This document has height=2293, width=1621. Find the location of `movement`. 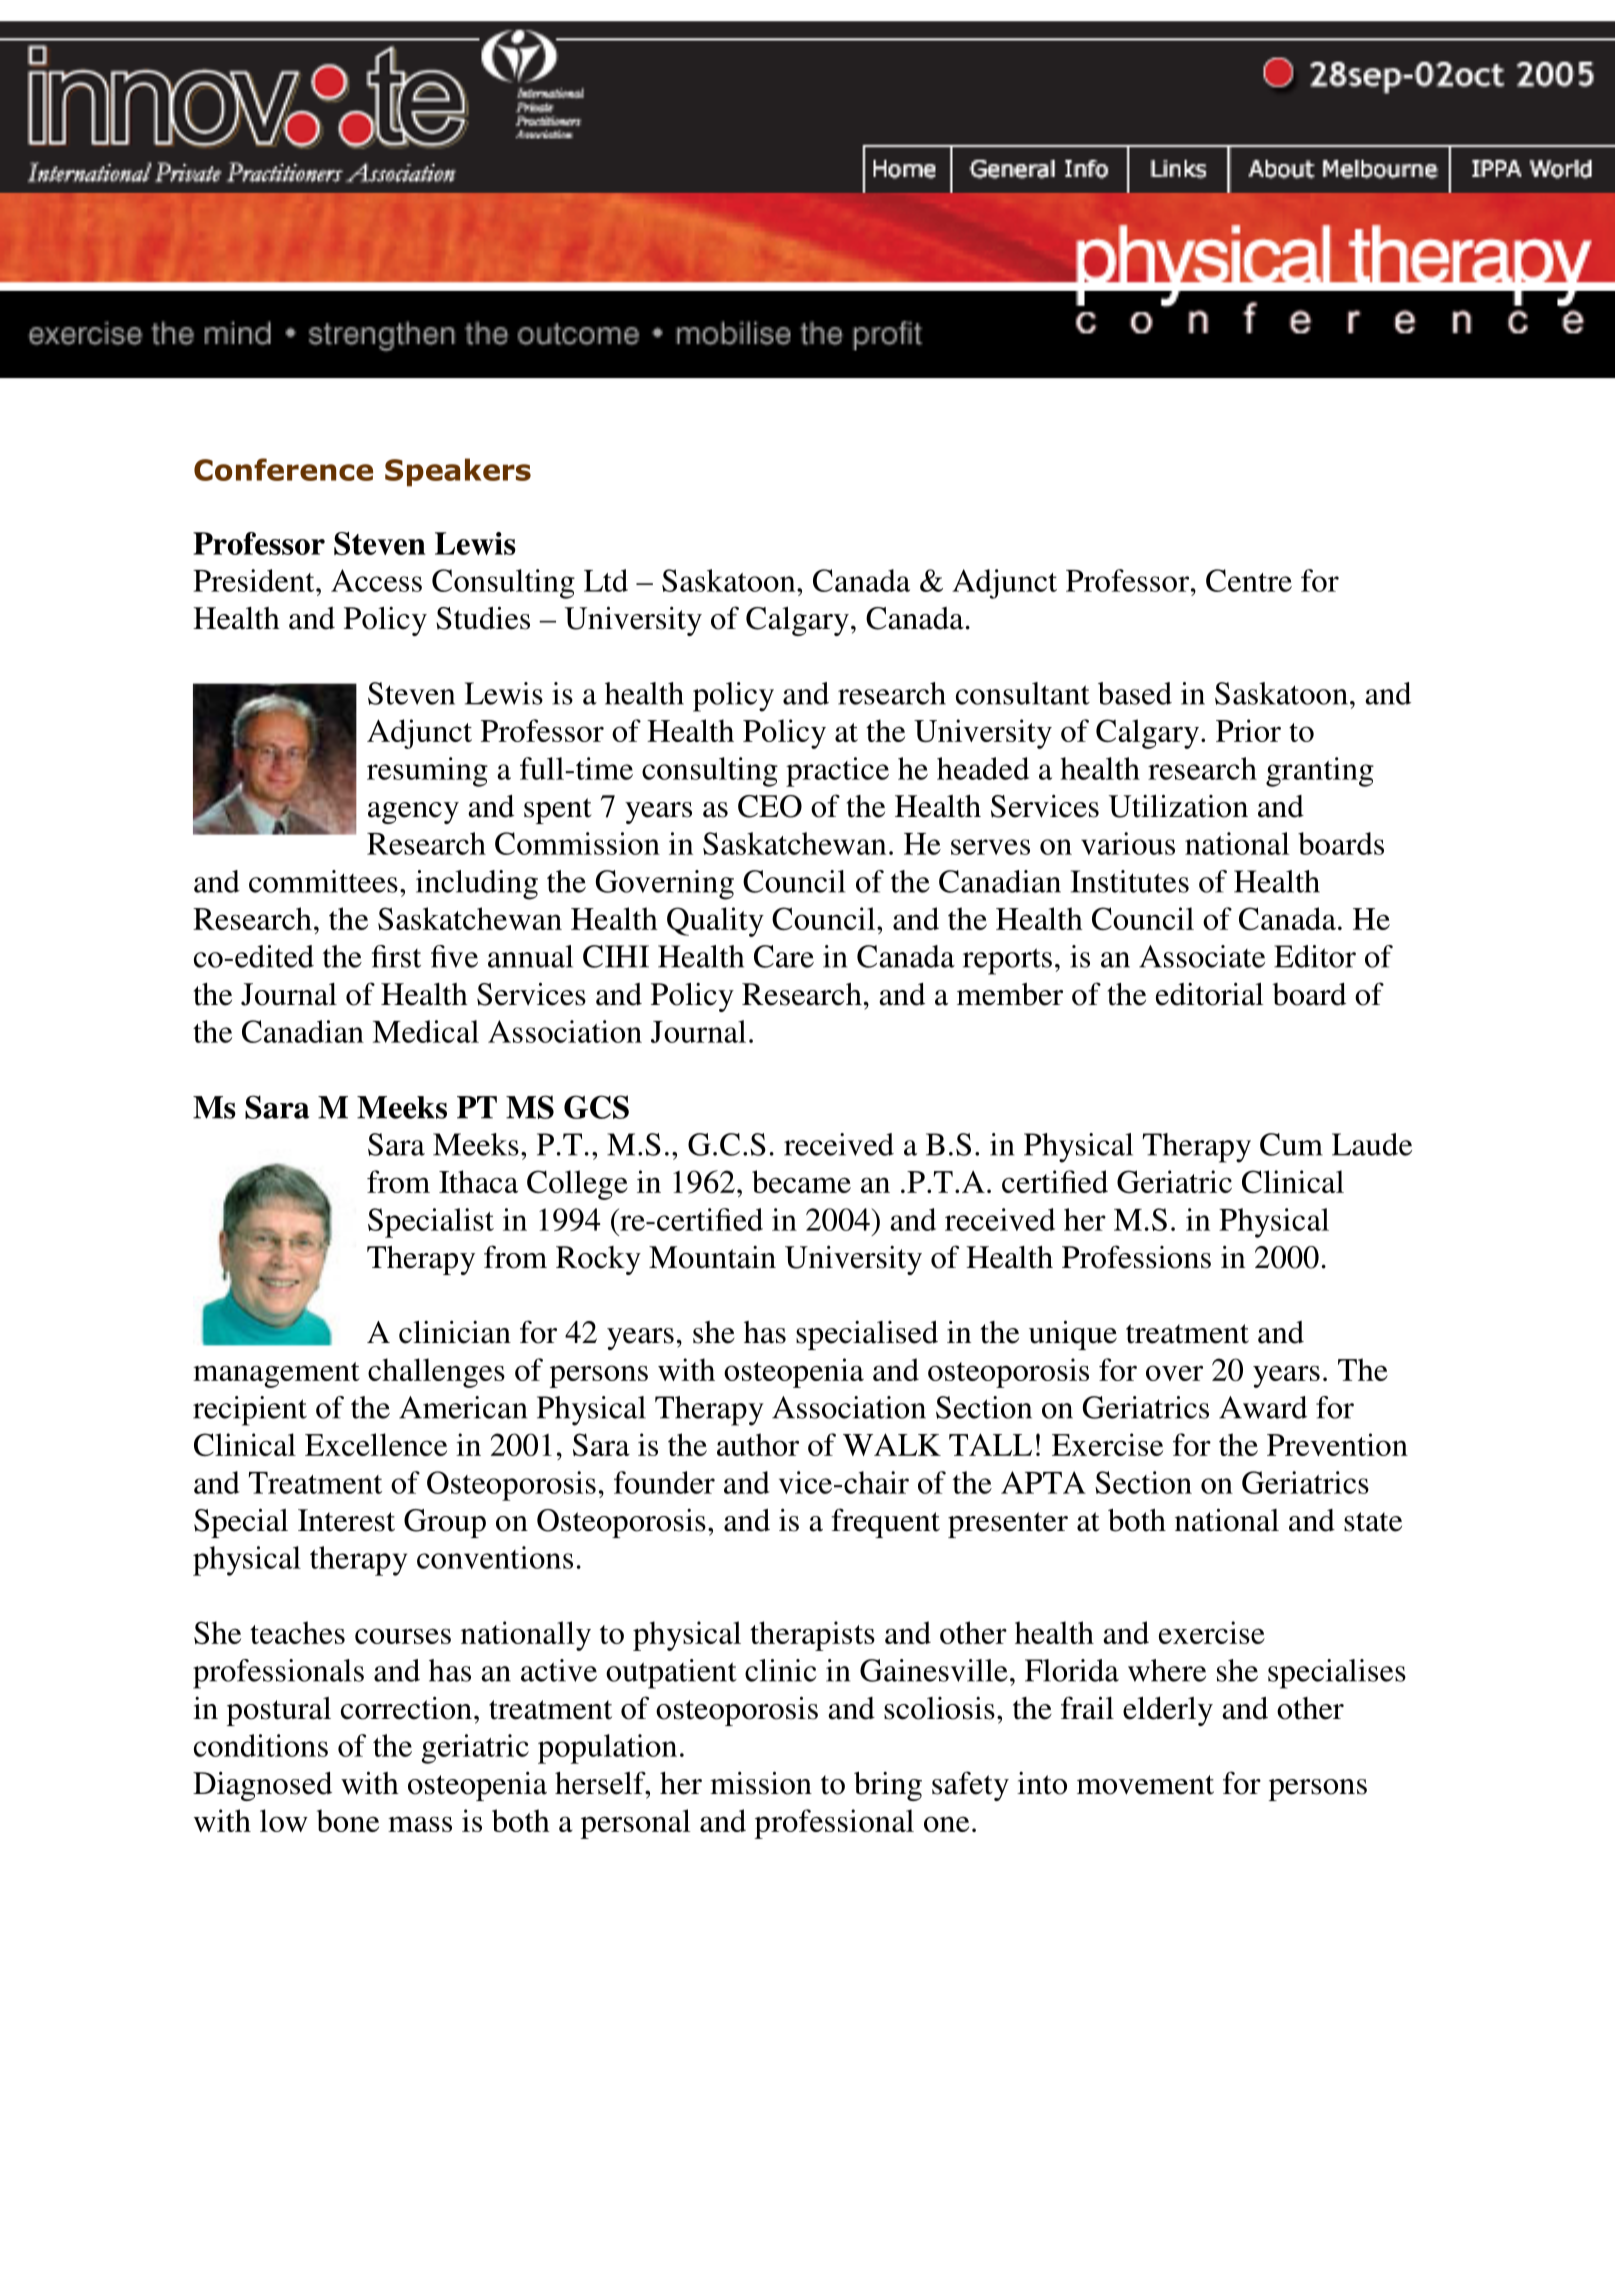

movement is located at coordinates (1145, 1785).
